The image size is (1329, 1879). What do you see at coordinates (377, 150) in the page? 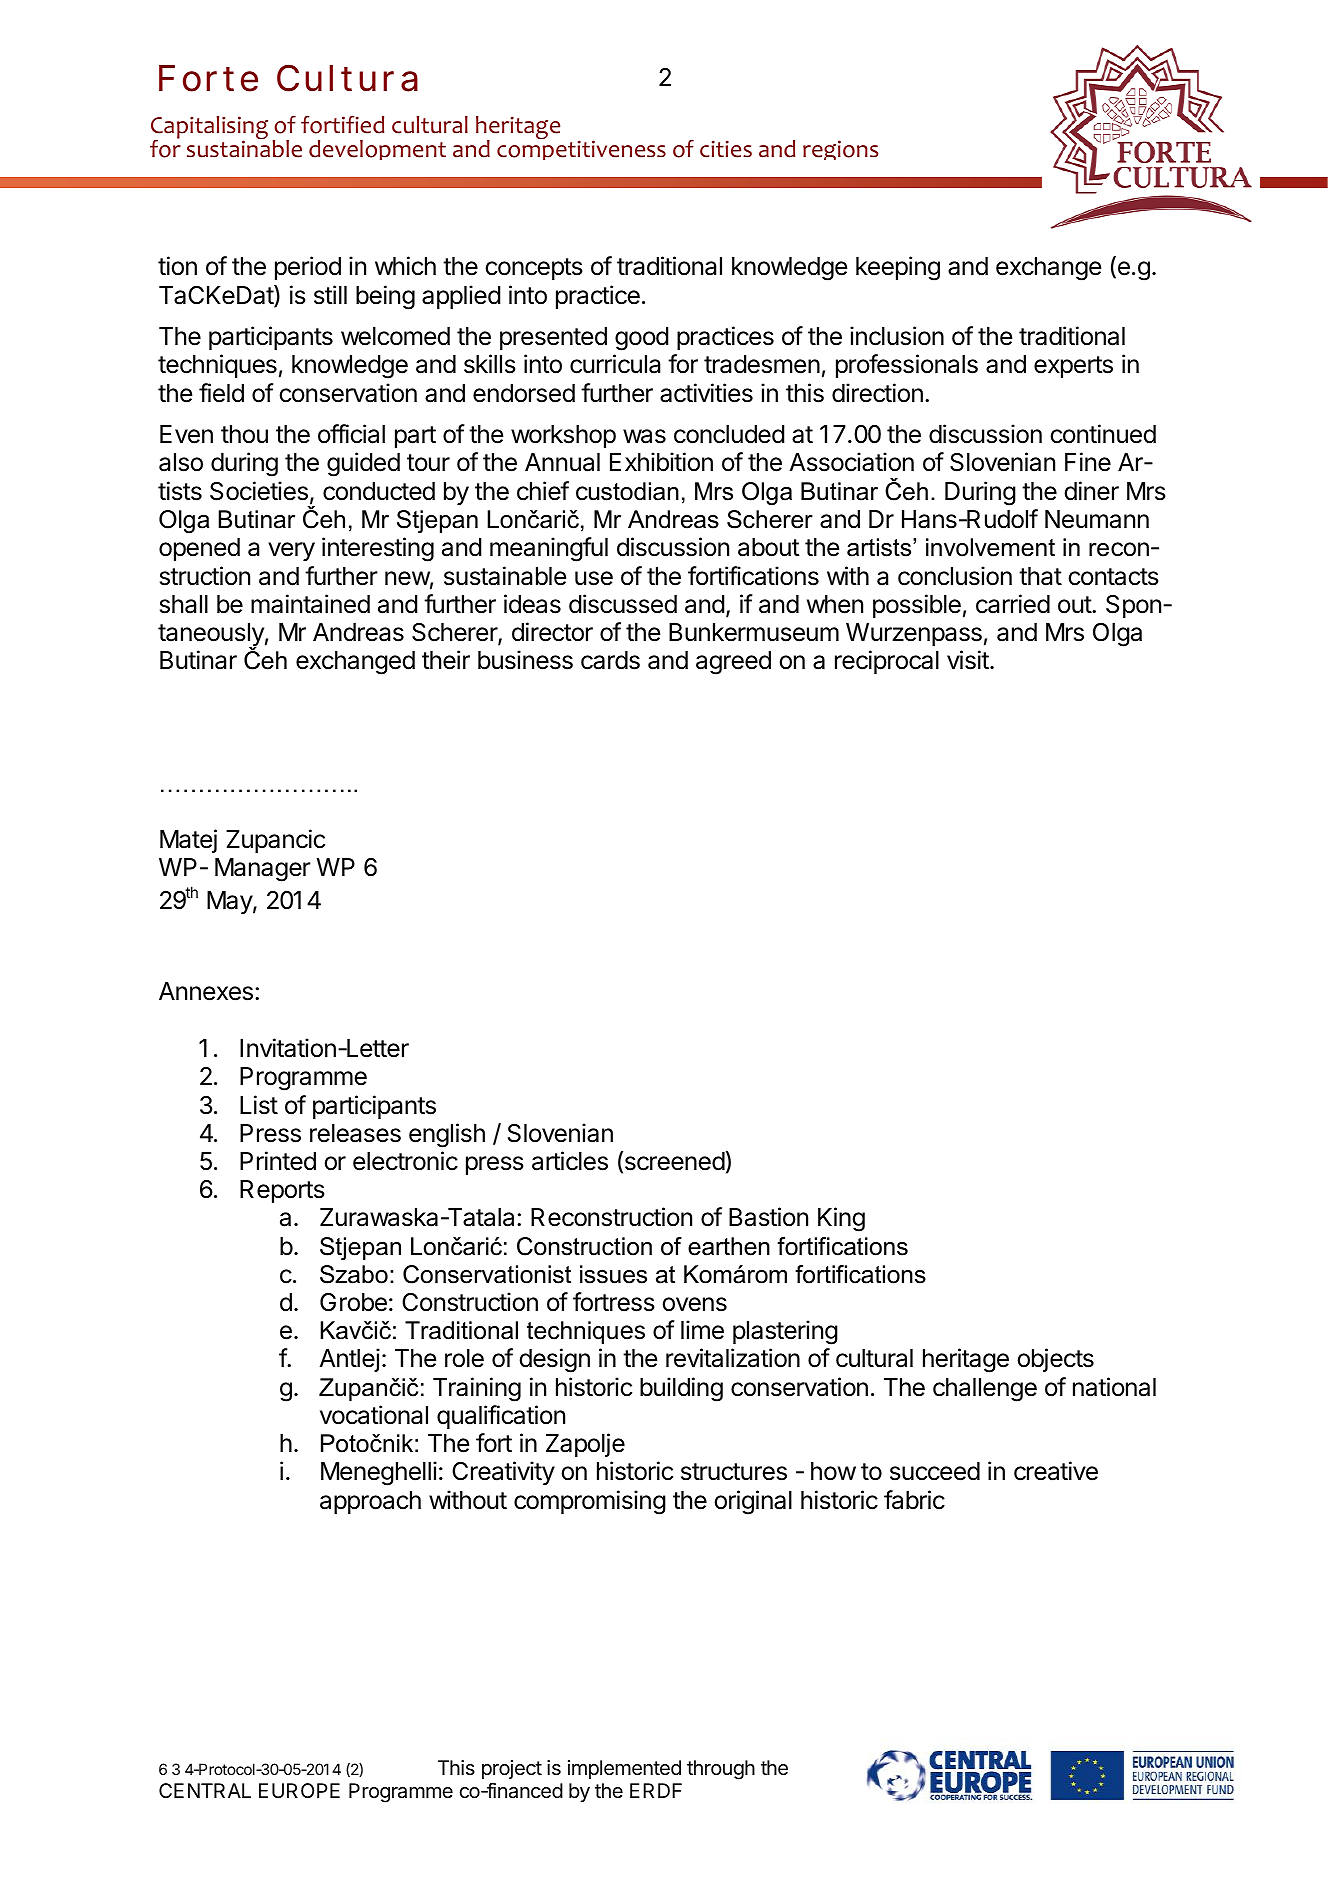
I see `development` at bounding box center [377, 150].
